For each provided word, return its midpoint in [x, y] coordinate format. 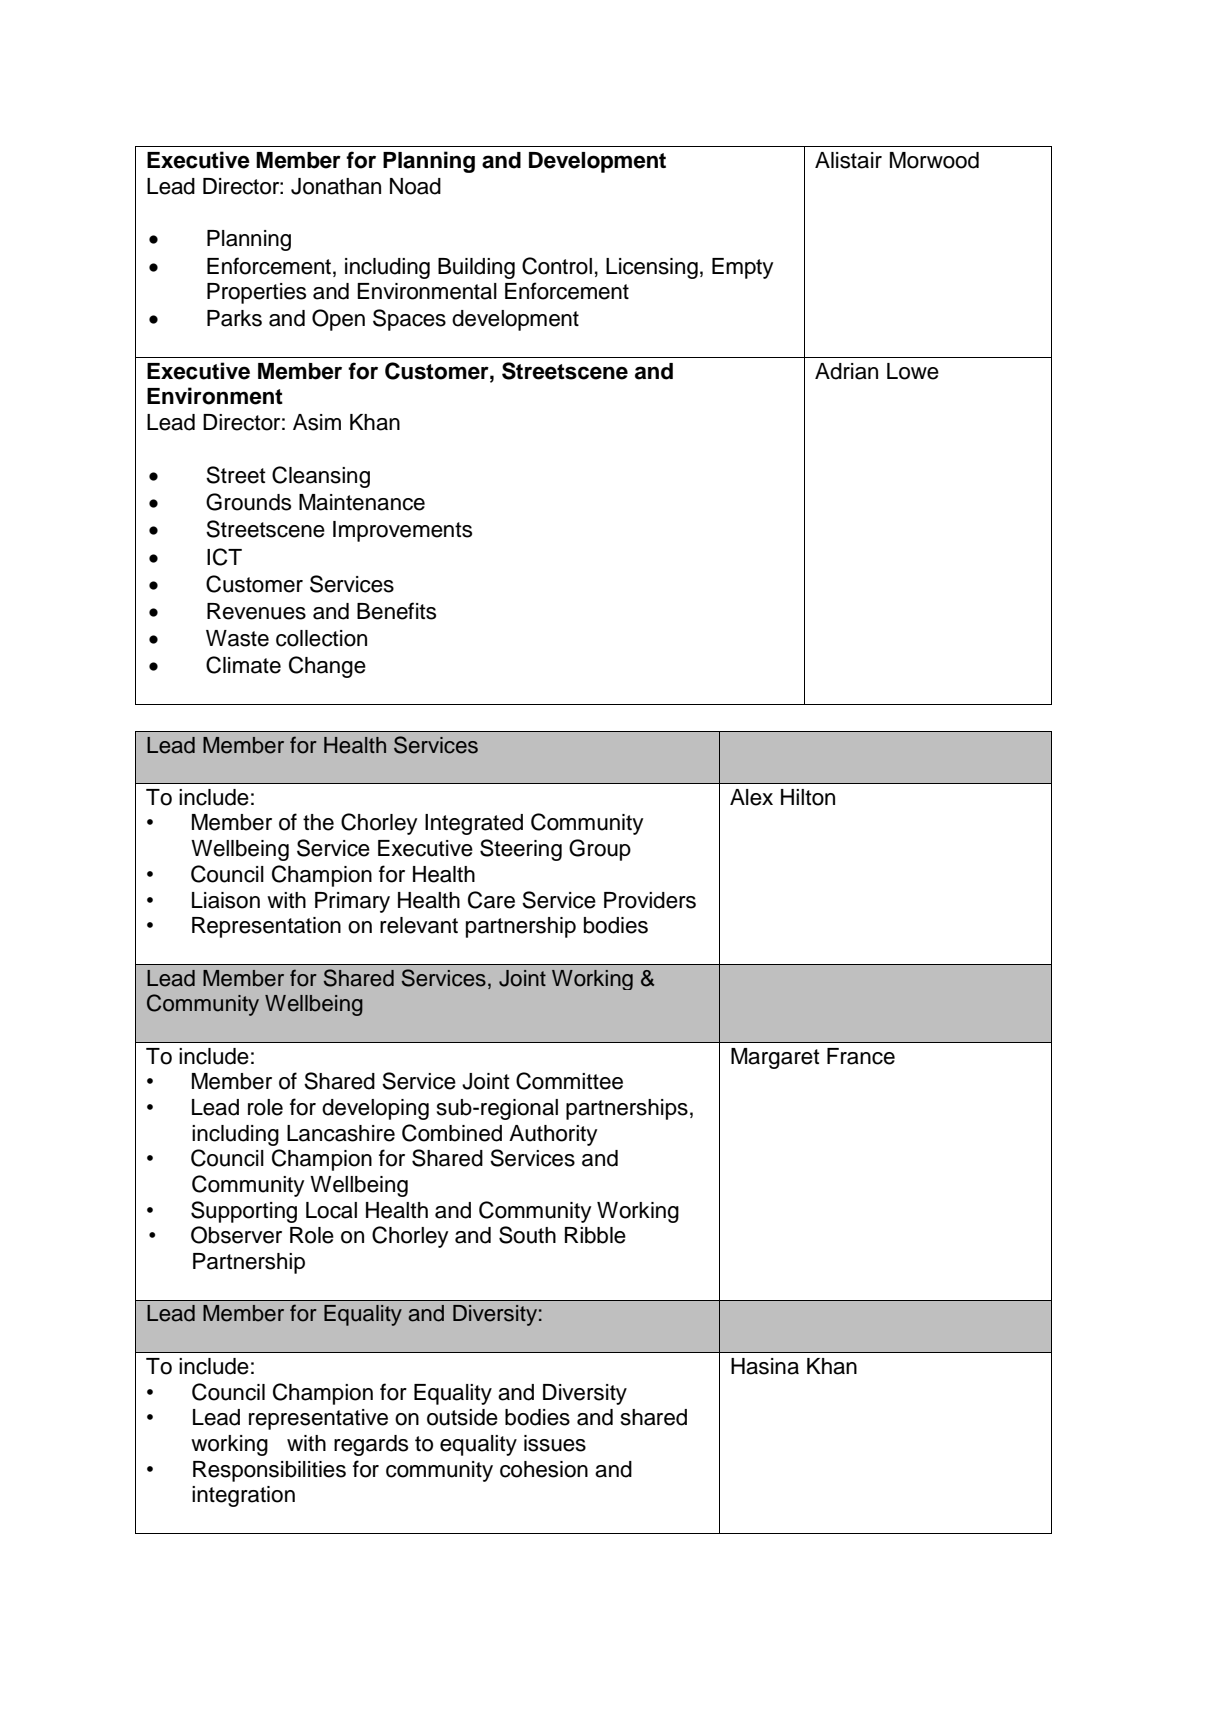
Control [557, 266]
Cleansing [321, 477]
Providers [650, 900]
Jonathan [336, 186]
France [861, 1056]
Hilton [808, 797]
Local [331, 1210]
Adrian [846, 371]
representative [318, 1419]
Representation [266, 927]
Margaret [775, 1058]
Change [327, 667]
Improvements [402, 531]
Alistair [848, 160]
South [527, 1235]
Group [600, 850]
